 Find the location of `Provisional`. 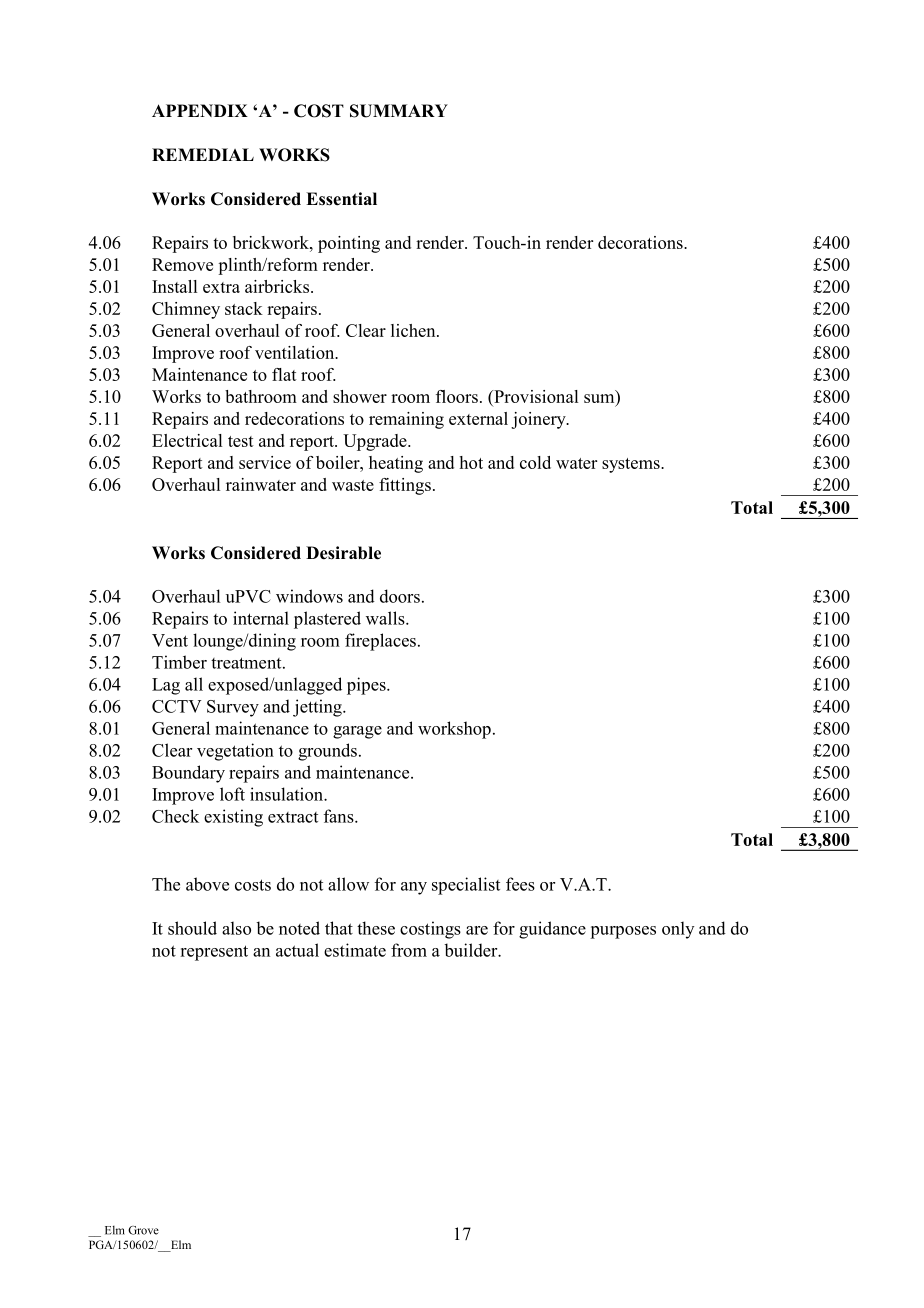

Provisional is located at coordinates (535, 396).
